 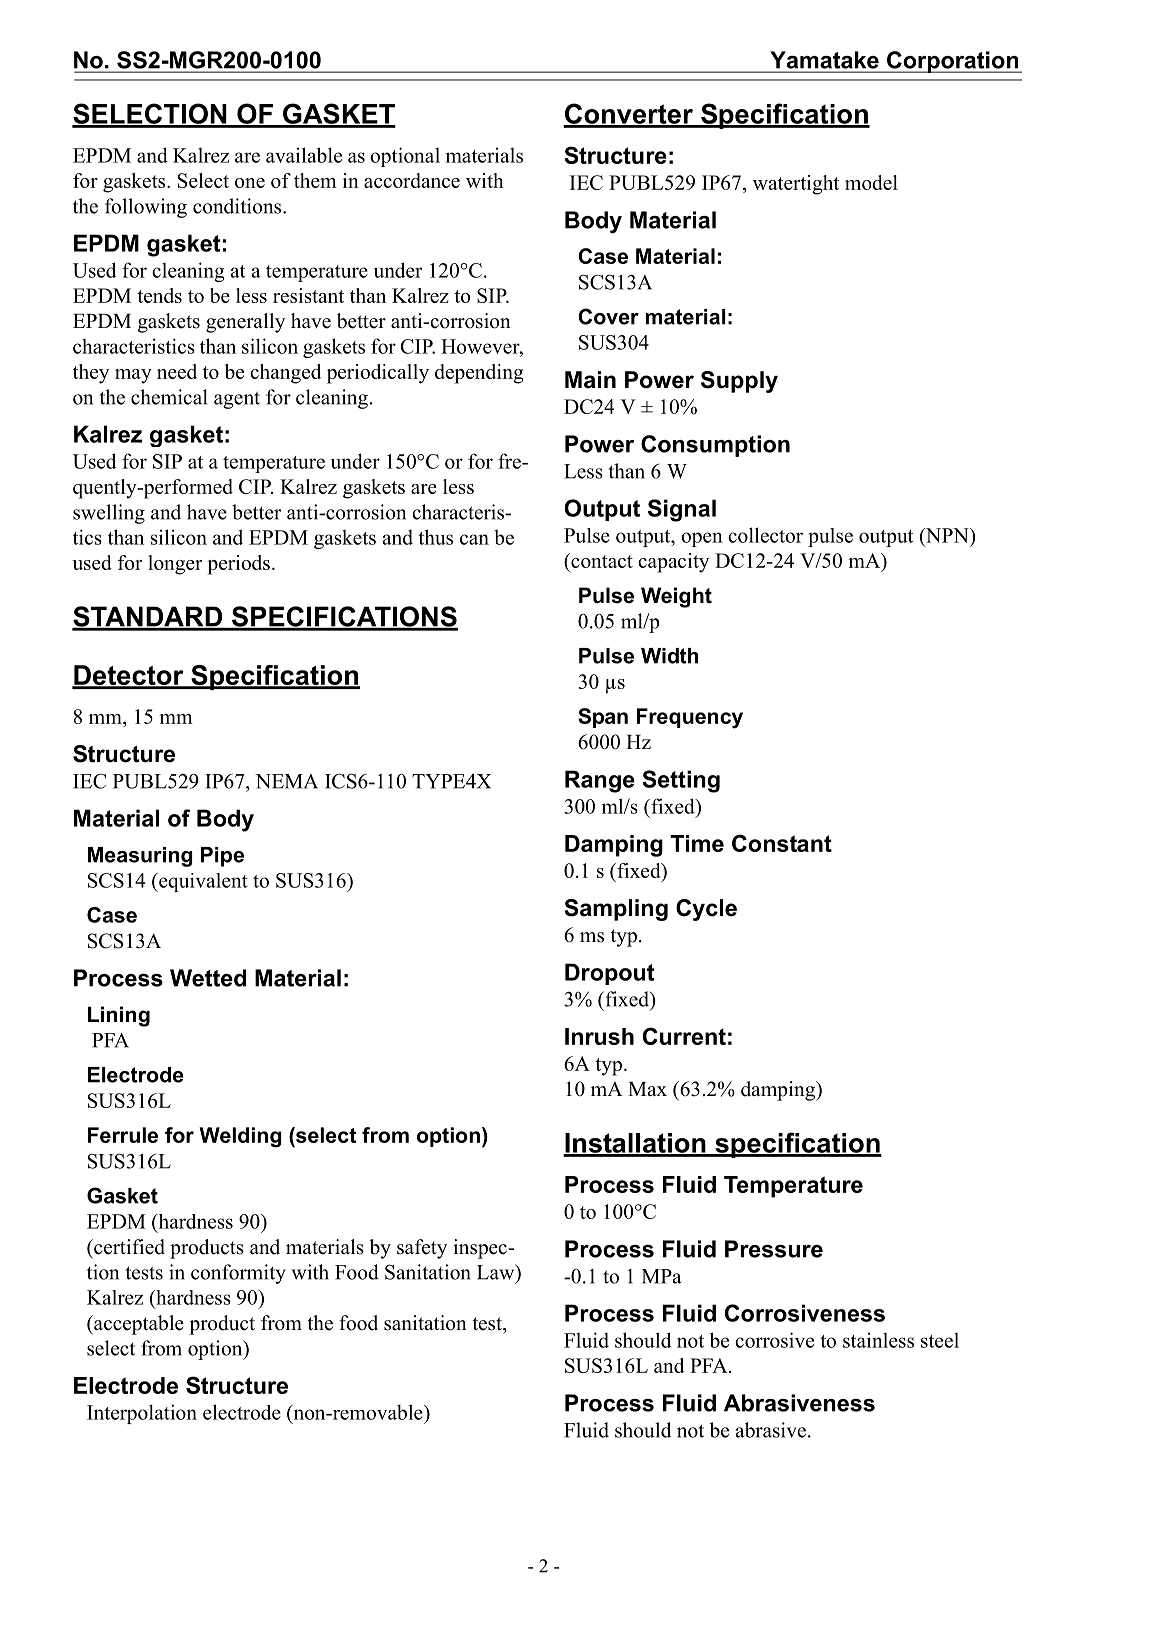 What do you see at coordinates (497, 1272) in the screenshot?
I see `Law` at bounding box center [497, 1272].
